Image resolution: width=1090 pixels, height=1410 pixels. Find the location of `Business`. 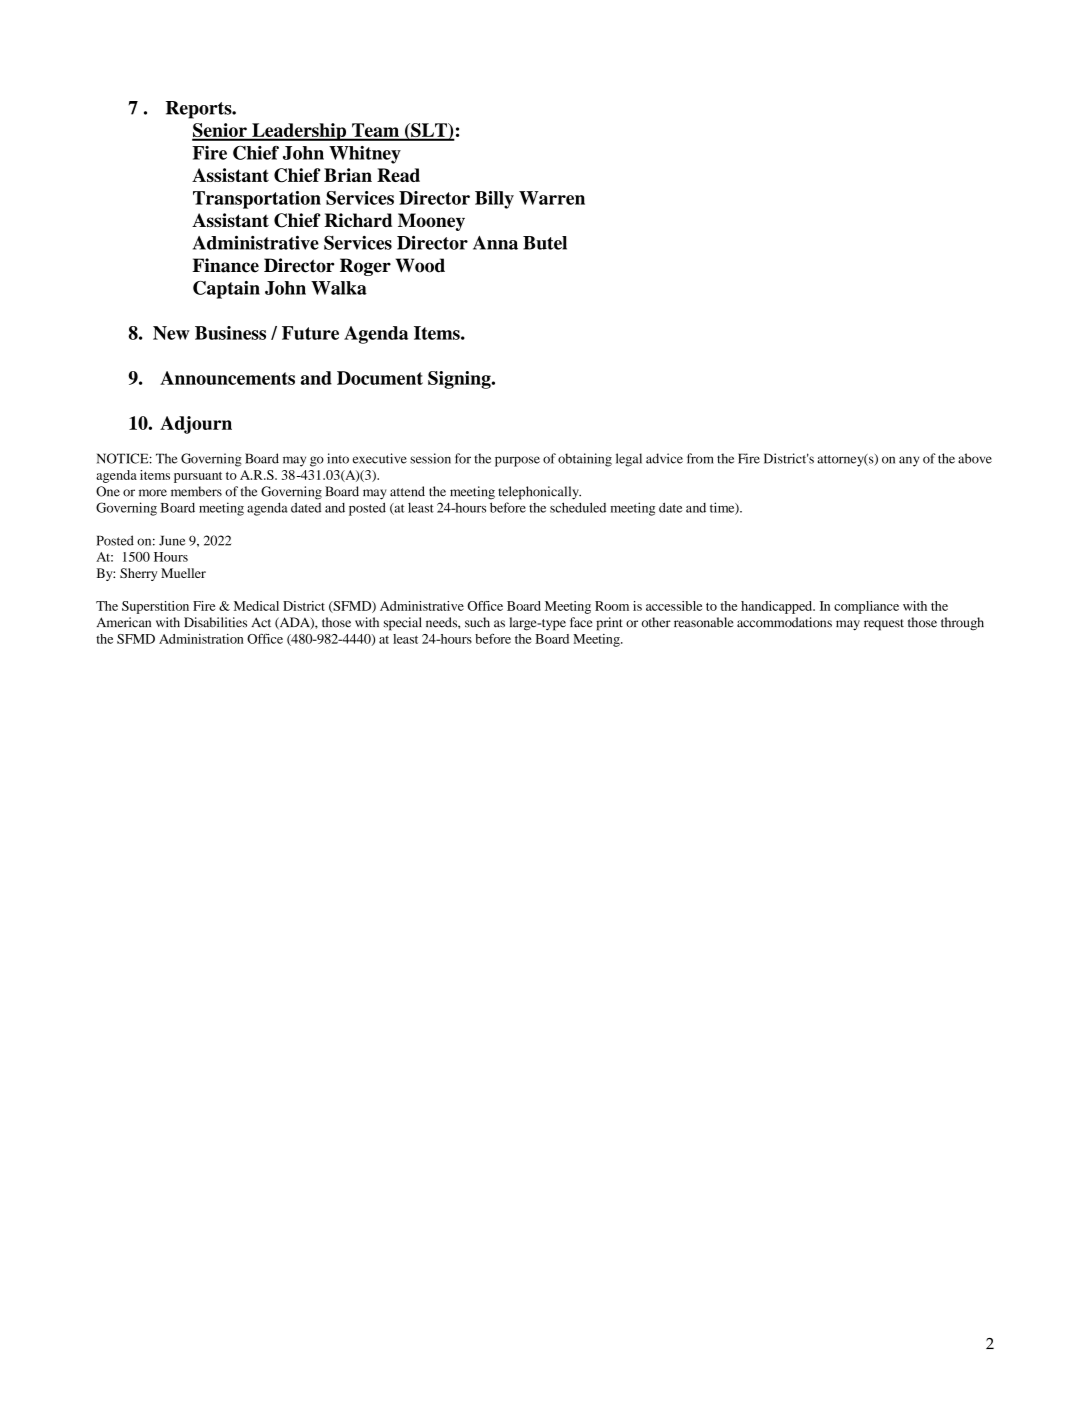

Business is located at coordinates (230, 333).
